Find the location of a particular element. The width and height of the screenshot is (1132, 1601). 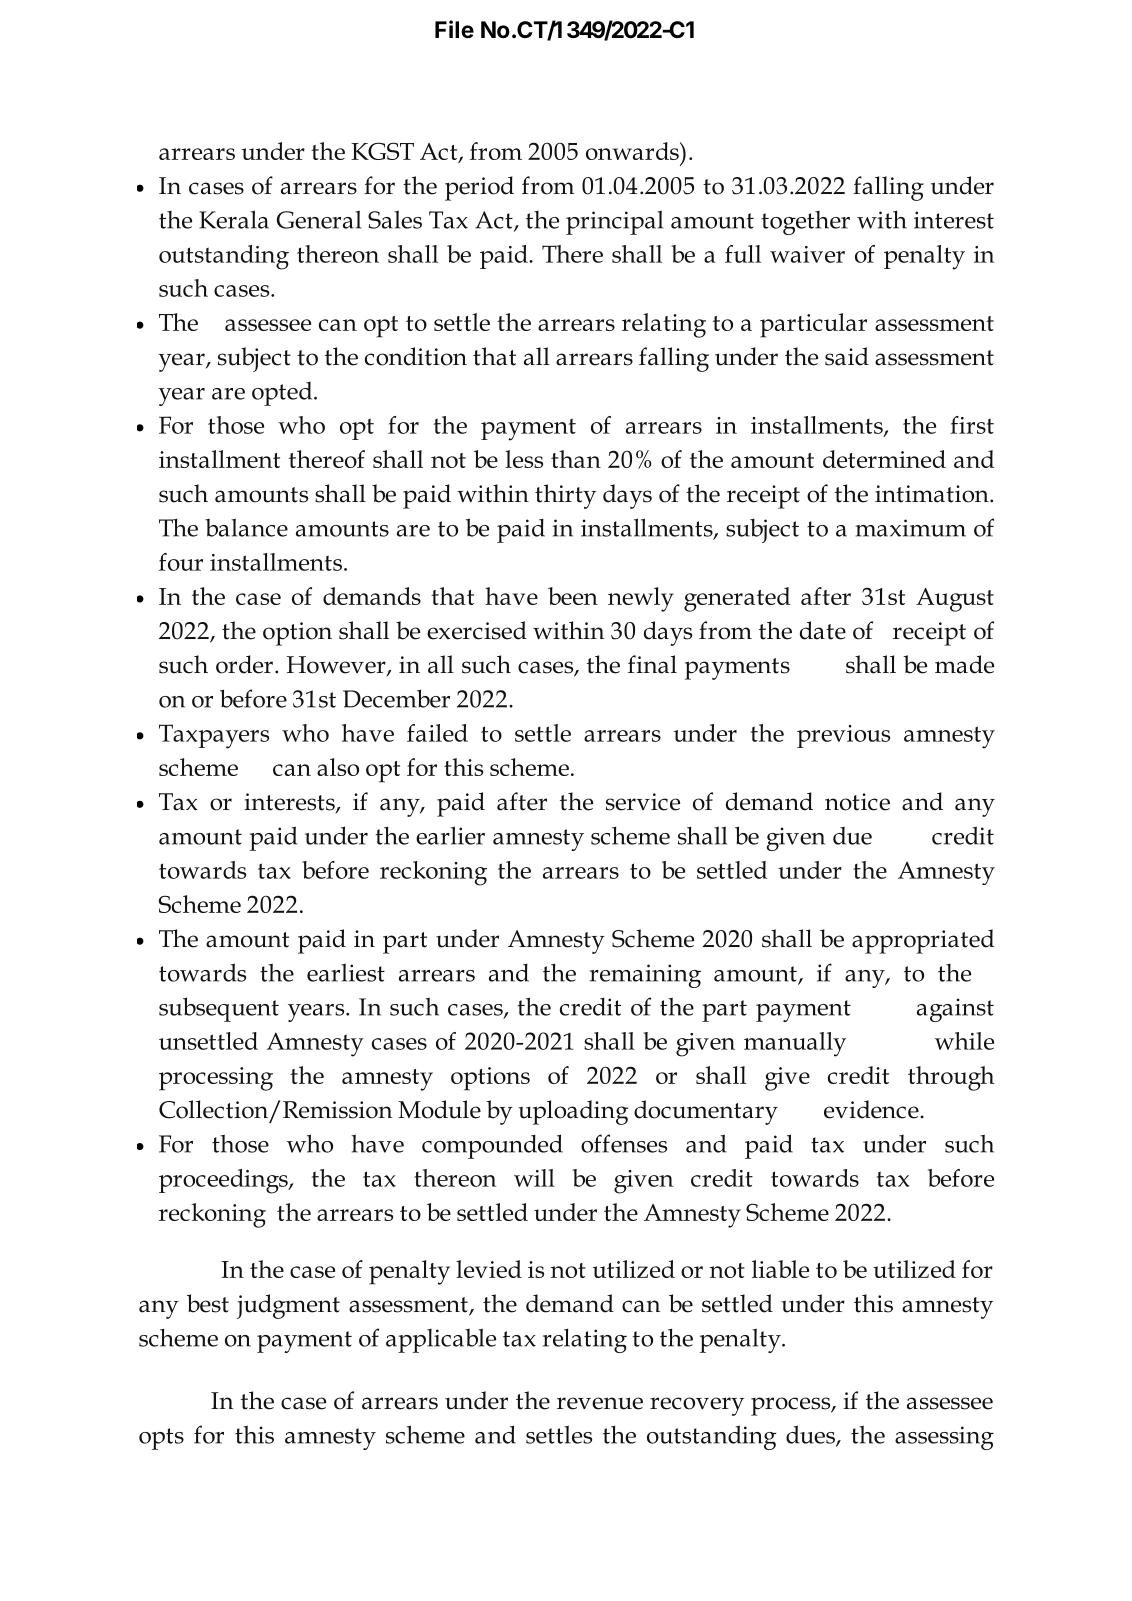

Kerala is located at coordinates (234, 219).
